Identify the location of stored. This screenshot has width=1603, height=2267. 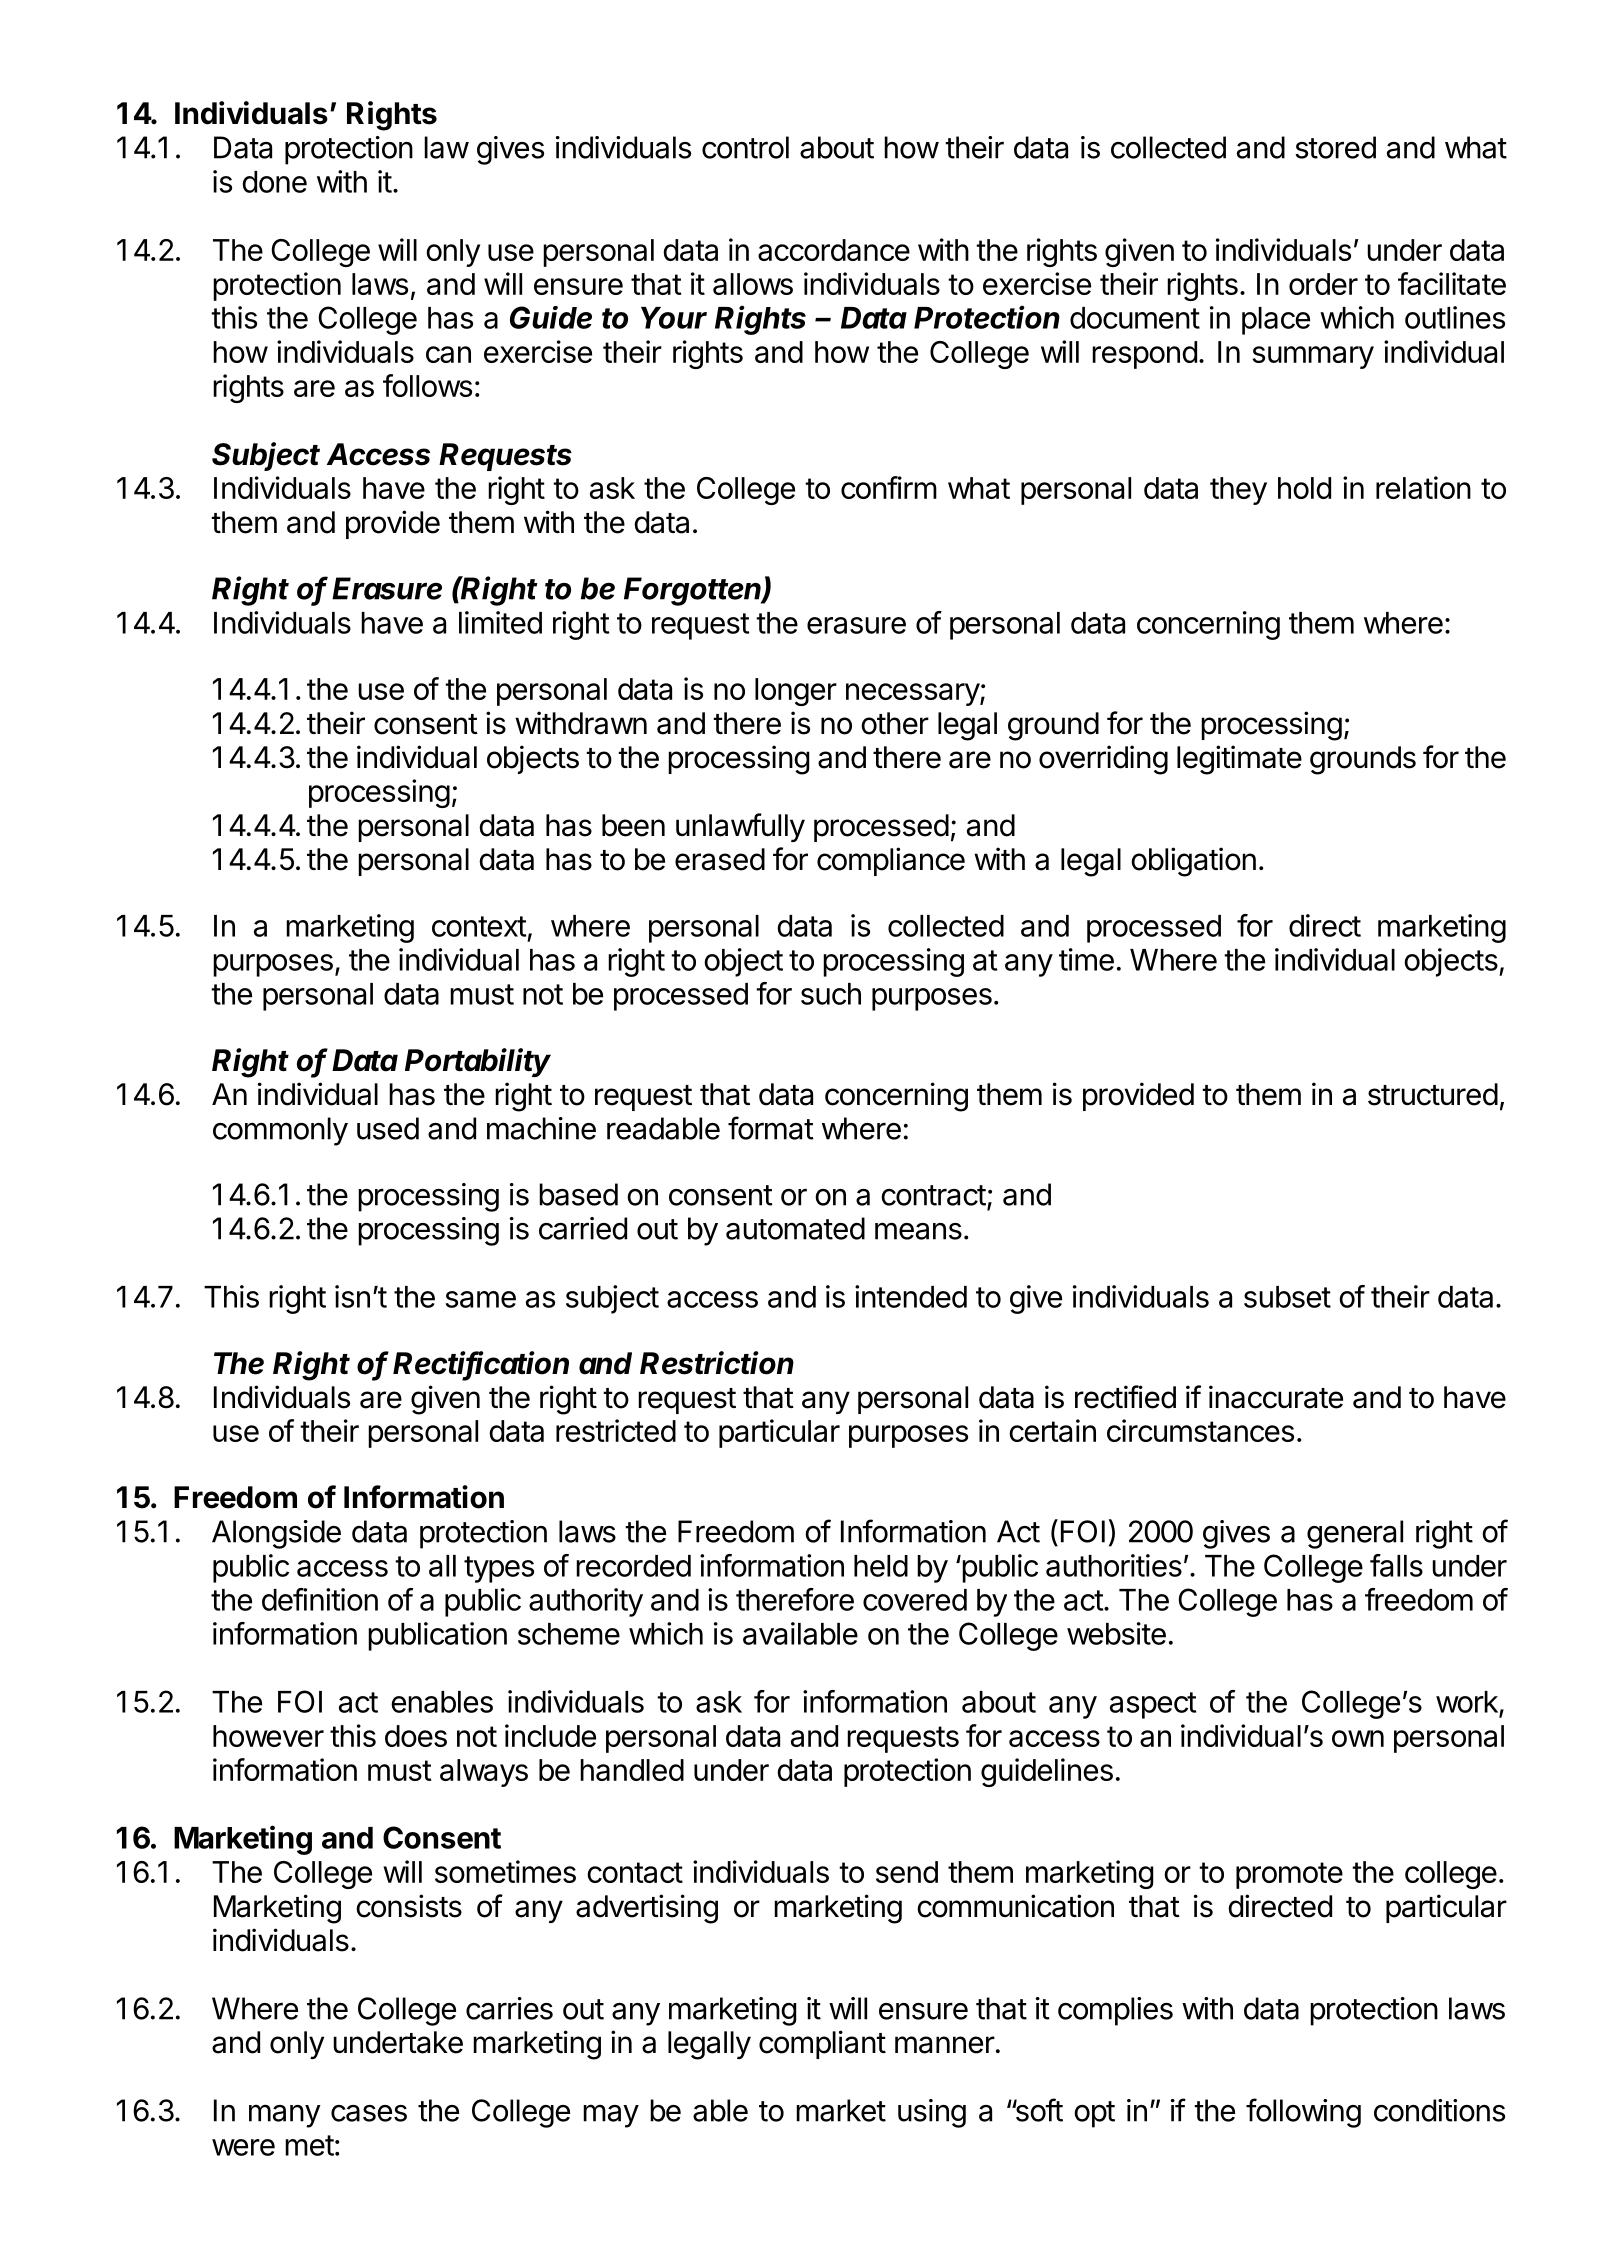
(1335, 147).
